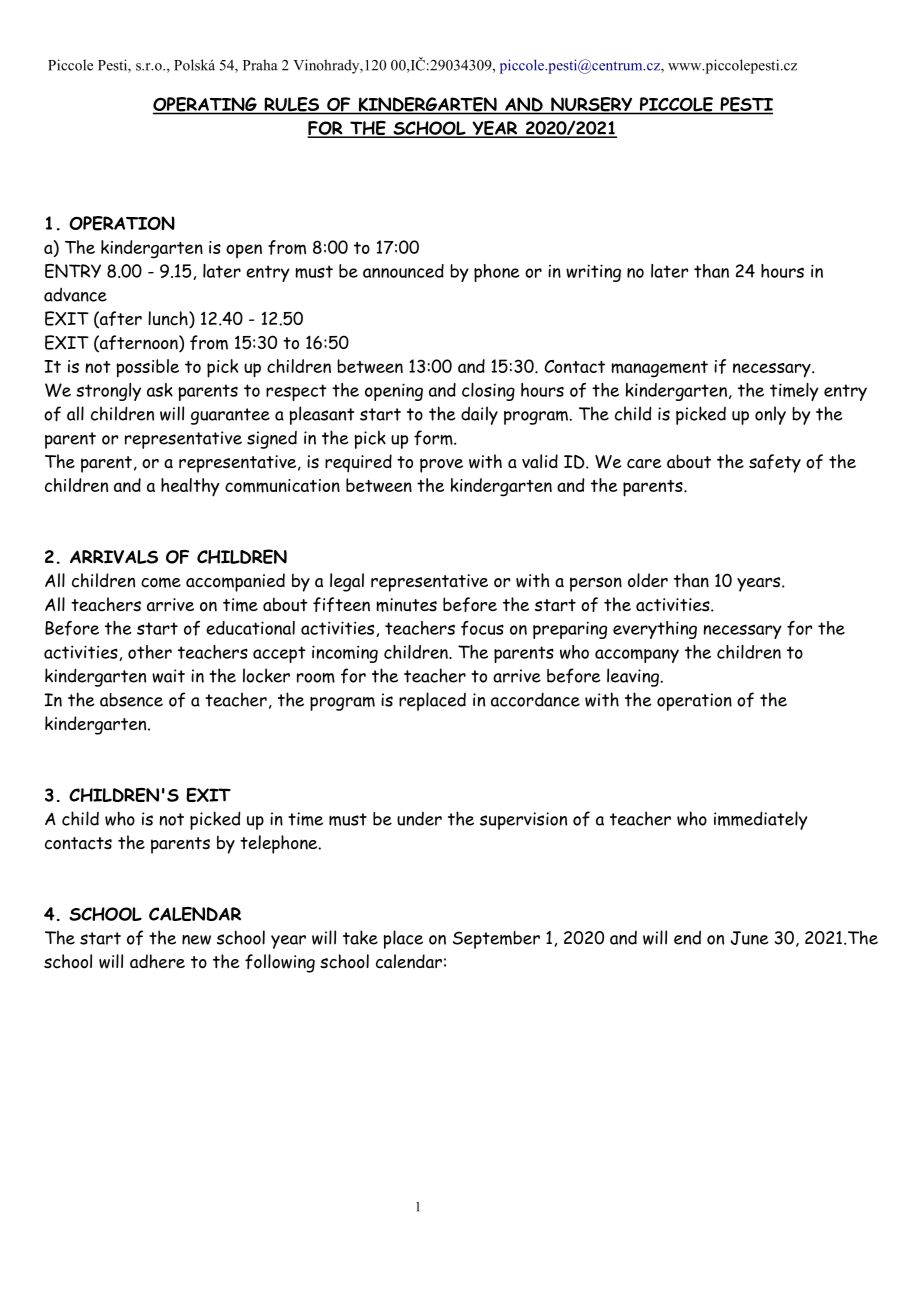 The width and height of the screenshot is (924, 1308). I want to click on new, so click(196, 940).
